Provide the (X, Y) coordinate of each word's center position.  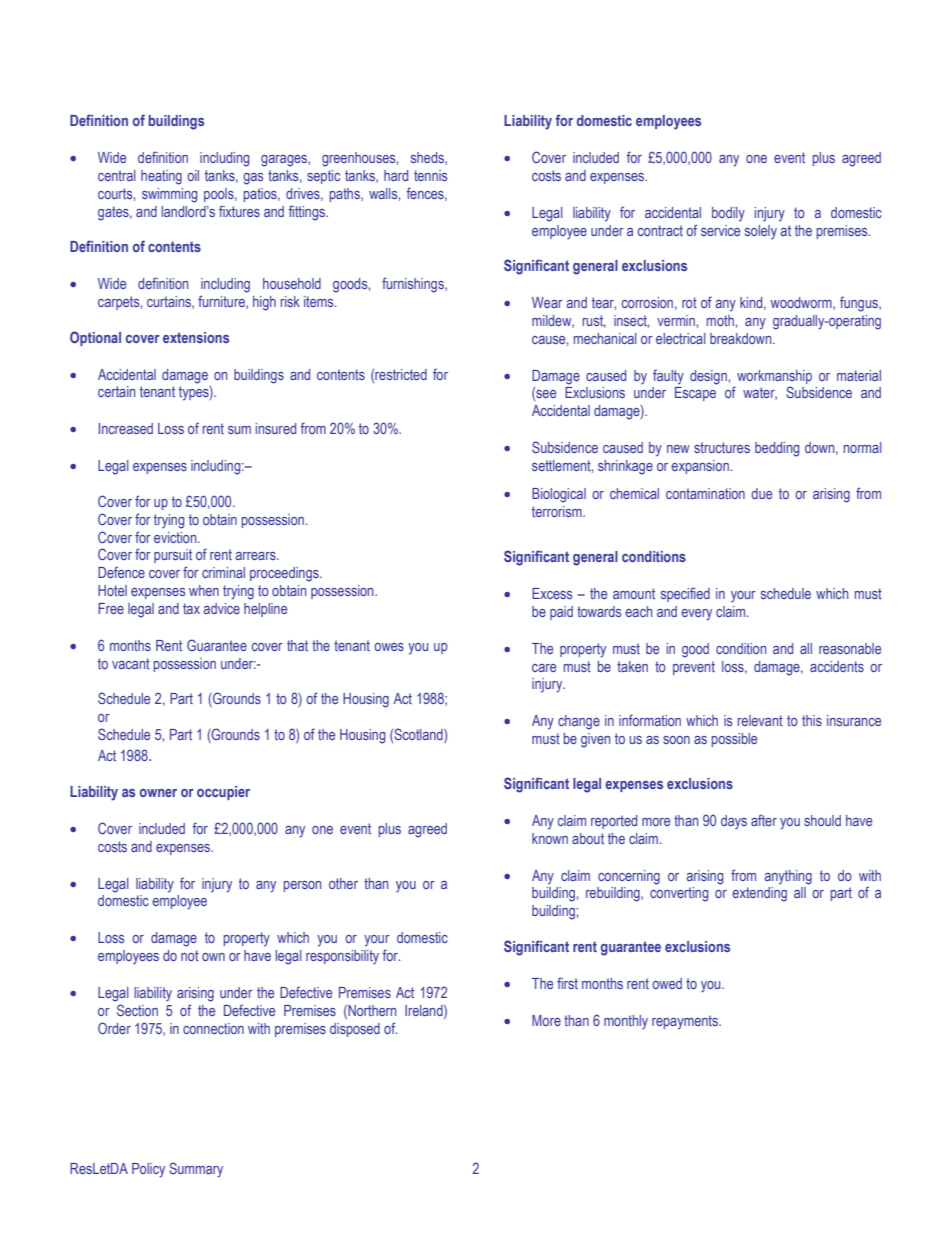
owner (158, 793)
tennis (430, 175)
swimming (169, 195)
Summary (196, 1170)
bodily (728, 214)
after (764, 820)
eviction (176, 537)
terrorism (558, 511)
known (550, 838)
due (761, 493)
